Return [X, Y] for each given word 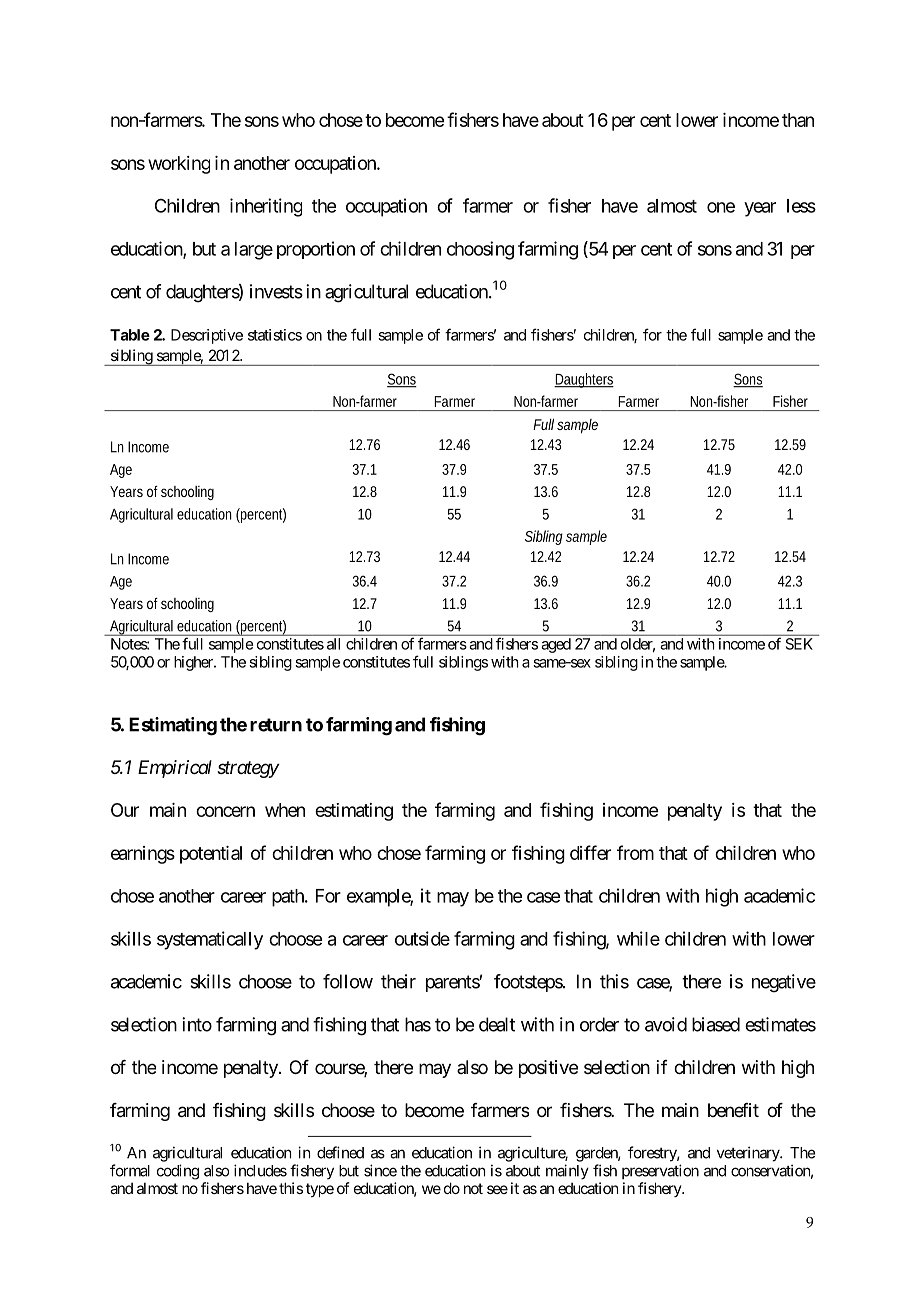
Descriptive [207, 336]
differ [590, 852]
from [635, 852]
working [179, 165]
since [380, 1170]
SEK [799, 644]
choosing [480, 250]
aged [556, 645]
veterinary [749, 1154]
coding [178, 1172]
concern [225, 811]
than [798, 120]
